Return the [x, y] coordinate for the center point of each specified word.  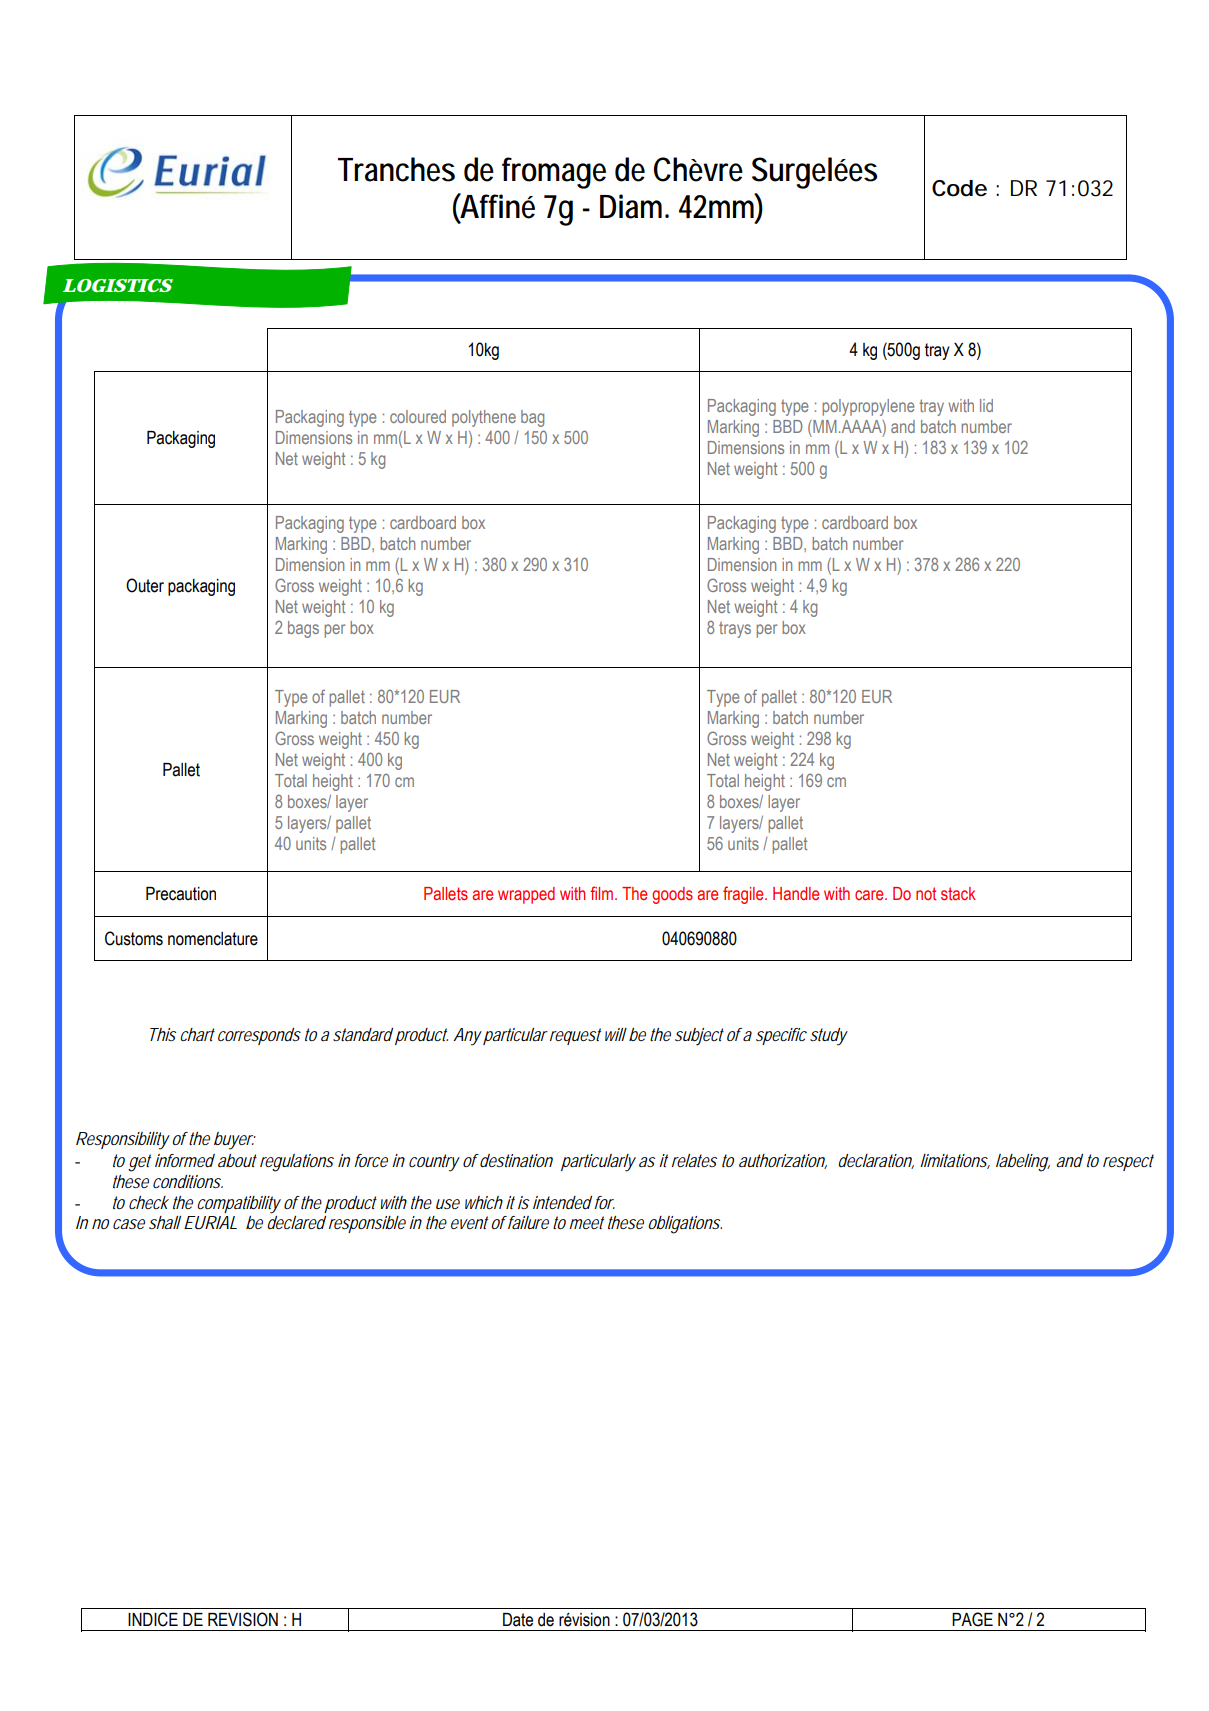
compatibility [239, 1205]
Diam [634, 206]
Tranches [396, 169]
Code [959, 188]
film [603, 893]
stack [958, 894]
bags [303, 629]
